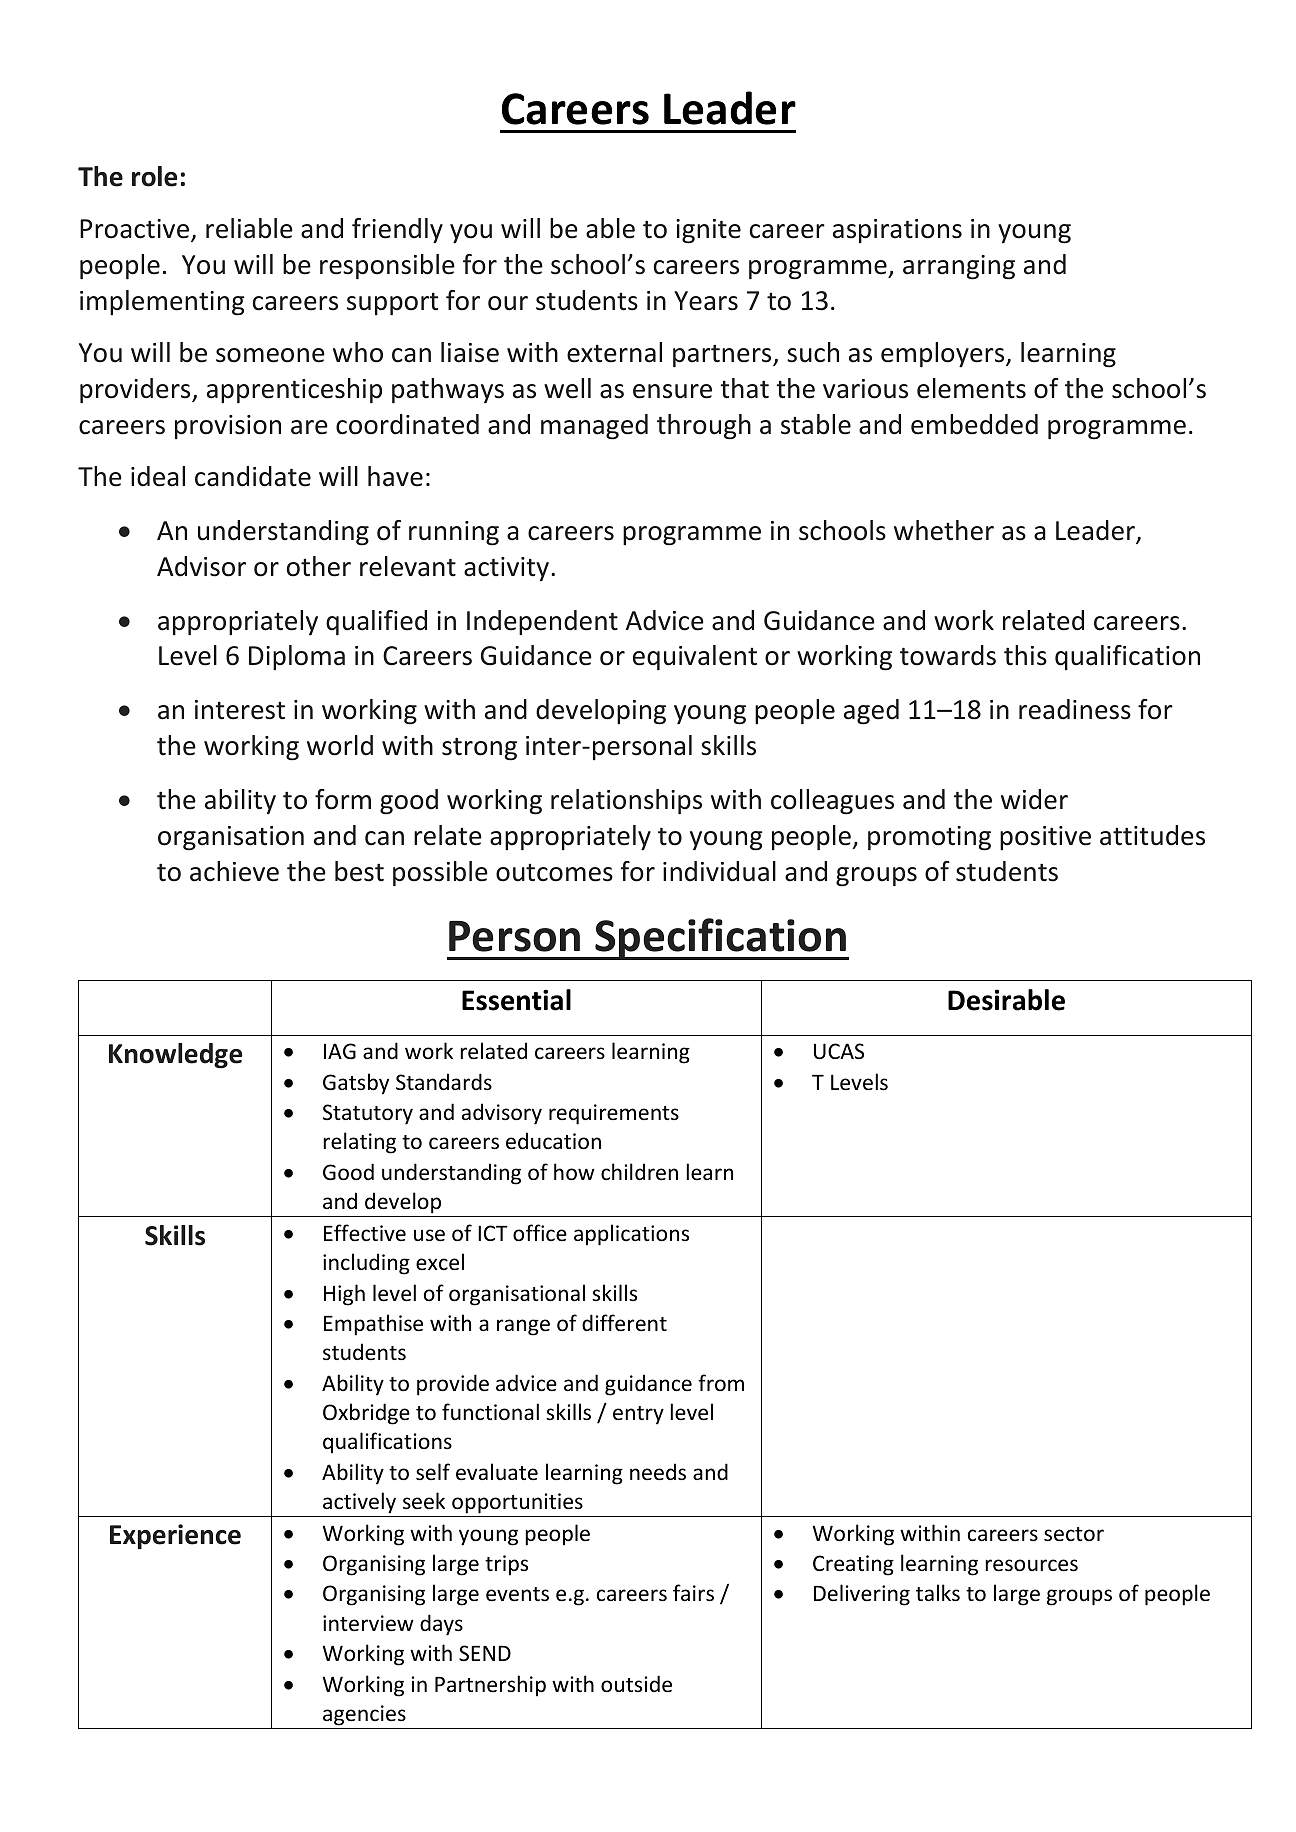  I want to click on equivalent, so click(695, 658).
